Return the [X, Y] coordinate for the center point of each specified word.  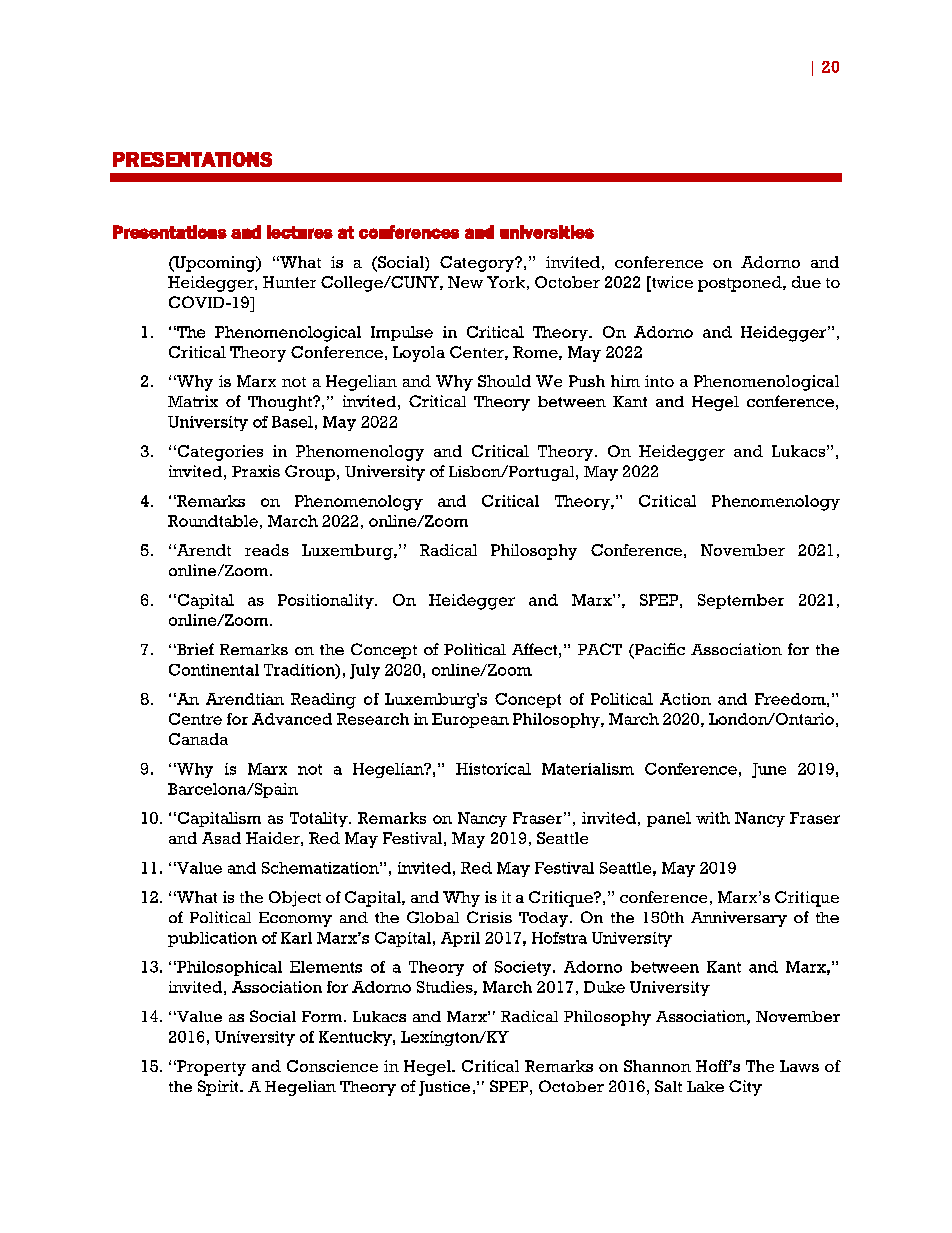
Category [478, 264]
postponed [741, 284]
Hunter [289, 282]
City [745, 1088]
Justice [444, 1088]
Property [210, 1068]
